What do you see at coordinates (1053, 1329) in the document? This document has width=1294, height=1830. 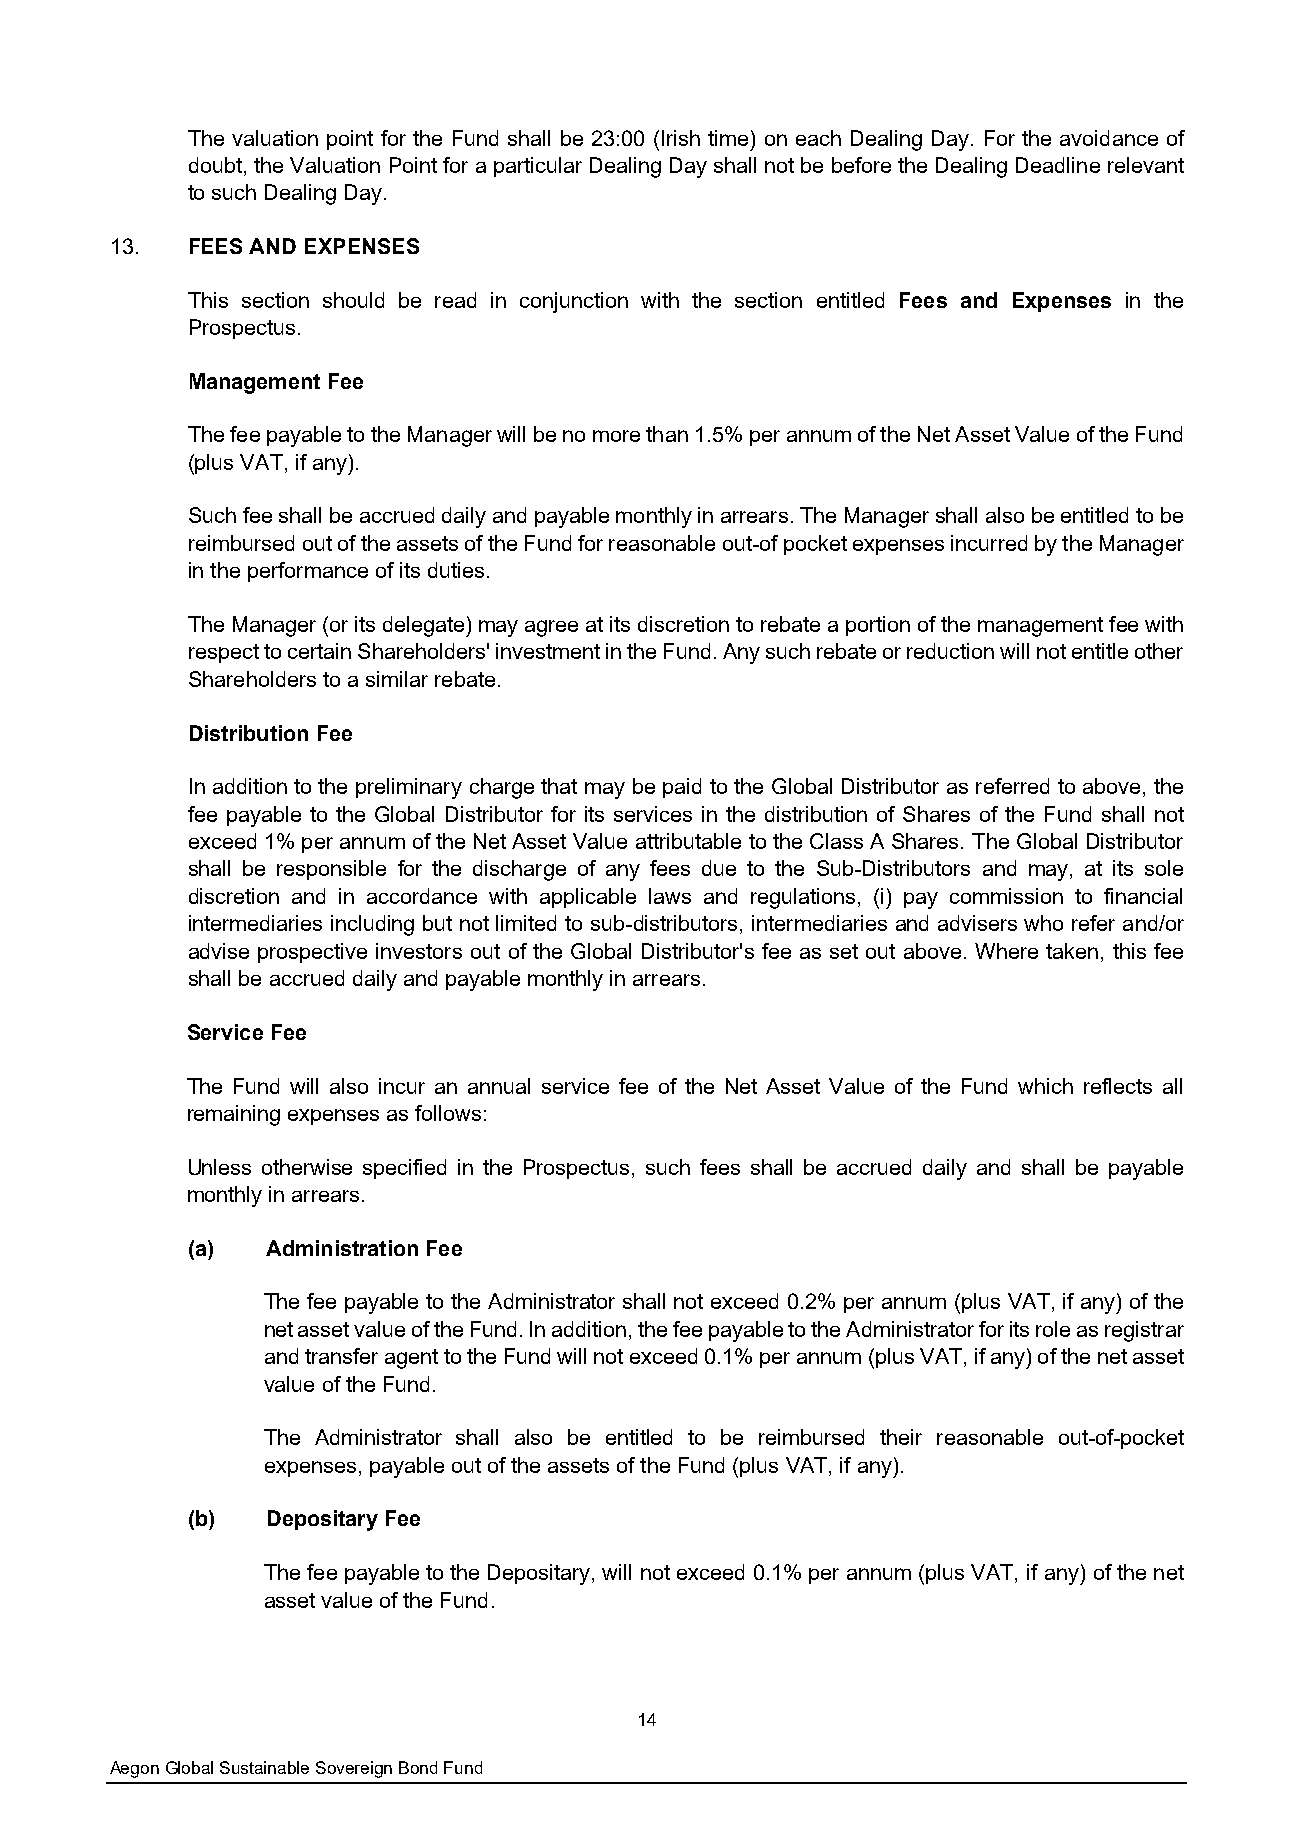 I see `role` at bounding box center [1053, 1329].
